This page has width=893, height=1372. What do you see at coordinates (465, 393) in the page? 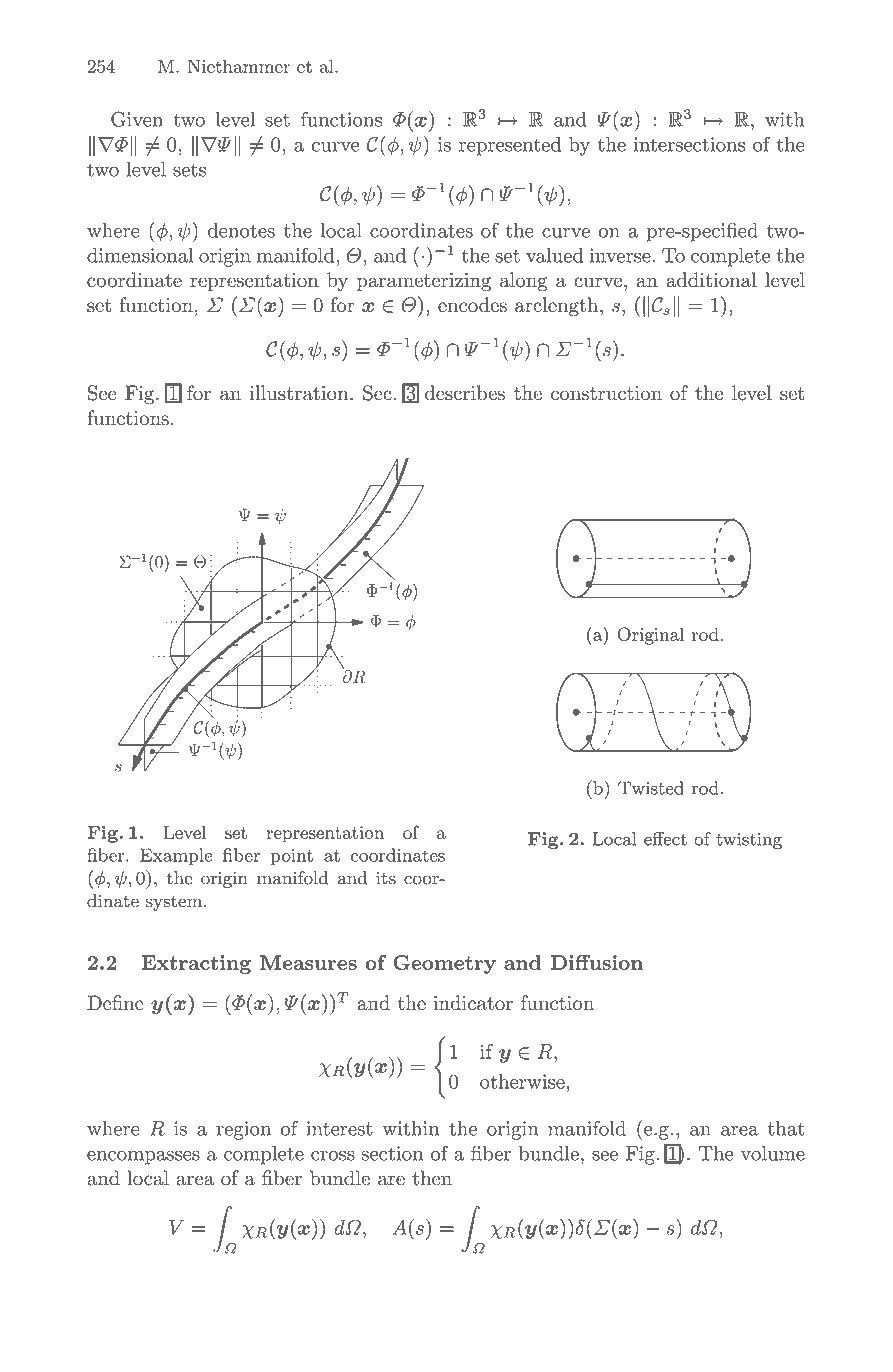
I see `describes` at bounding box center [465, 393].
